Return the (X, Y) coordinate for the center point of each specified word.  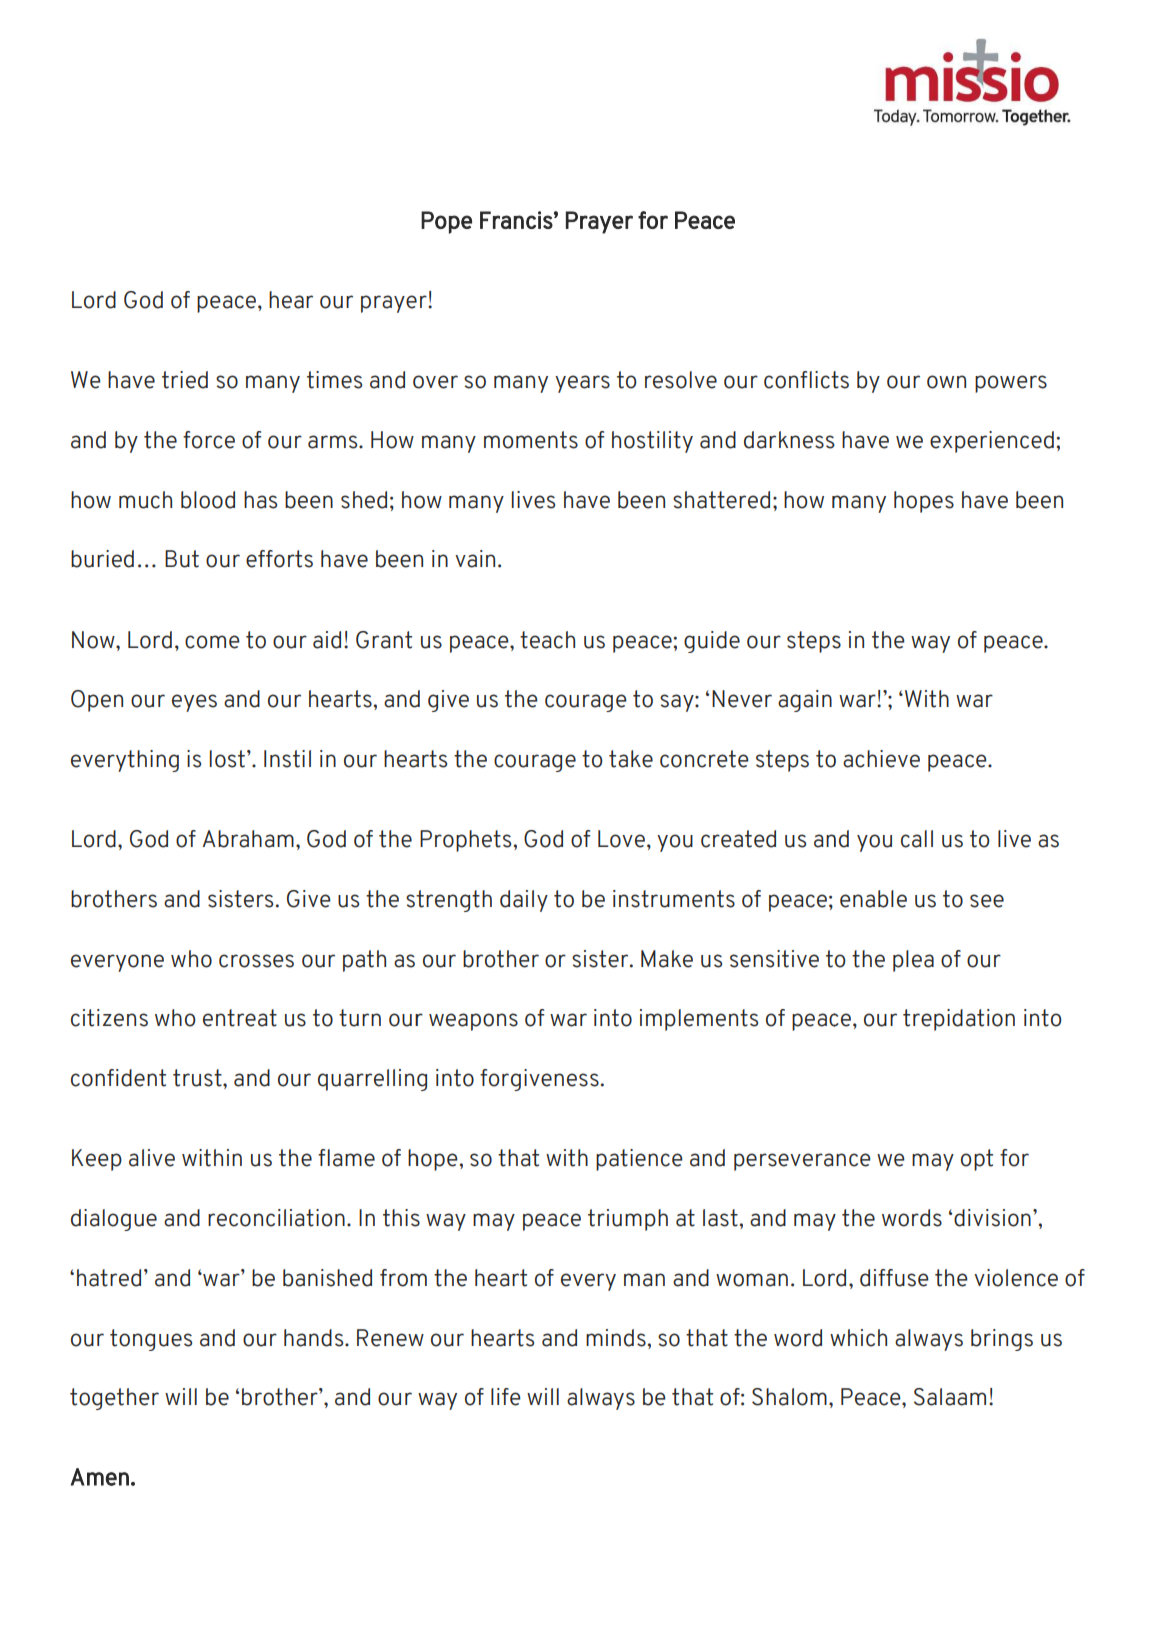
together (114, 1399)
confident (118, 1078)
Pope (446, 222)
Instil (287, 759)
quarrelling (372, 1080)
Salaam (950, 1397)
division (992, 1218)
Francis (516, 220)
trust (198, 1078)
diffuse (894, 1278)
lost (227, 759)
